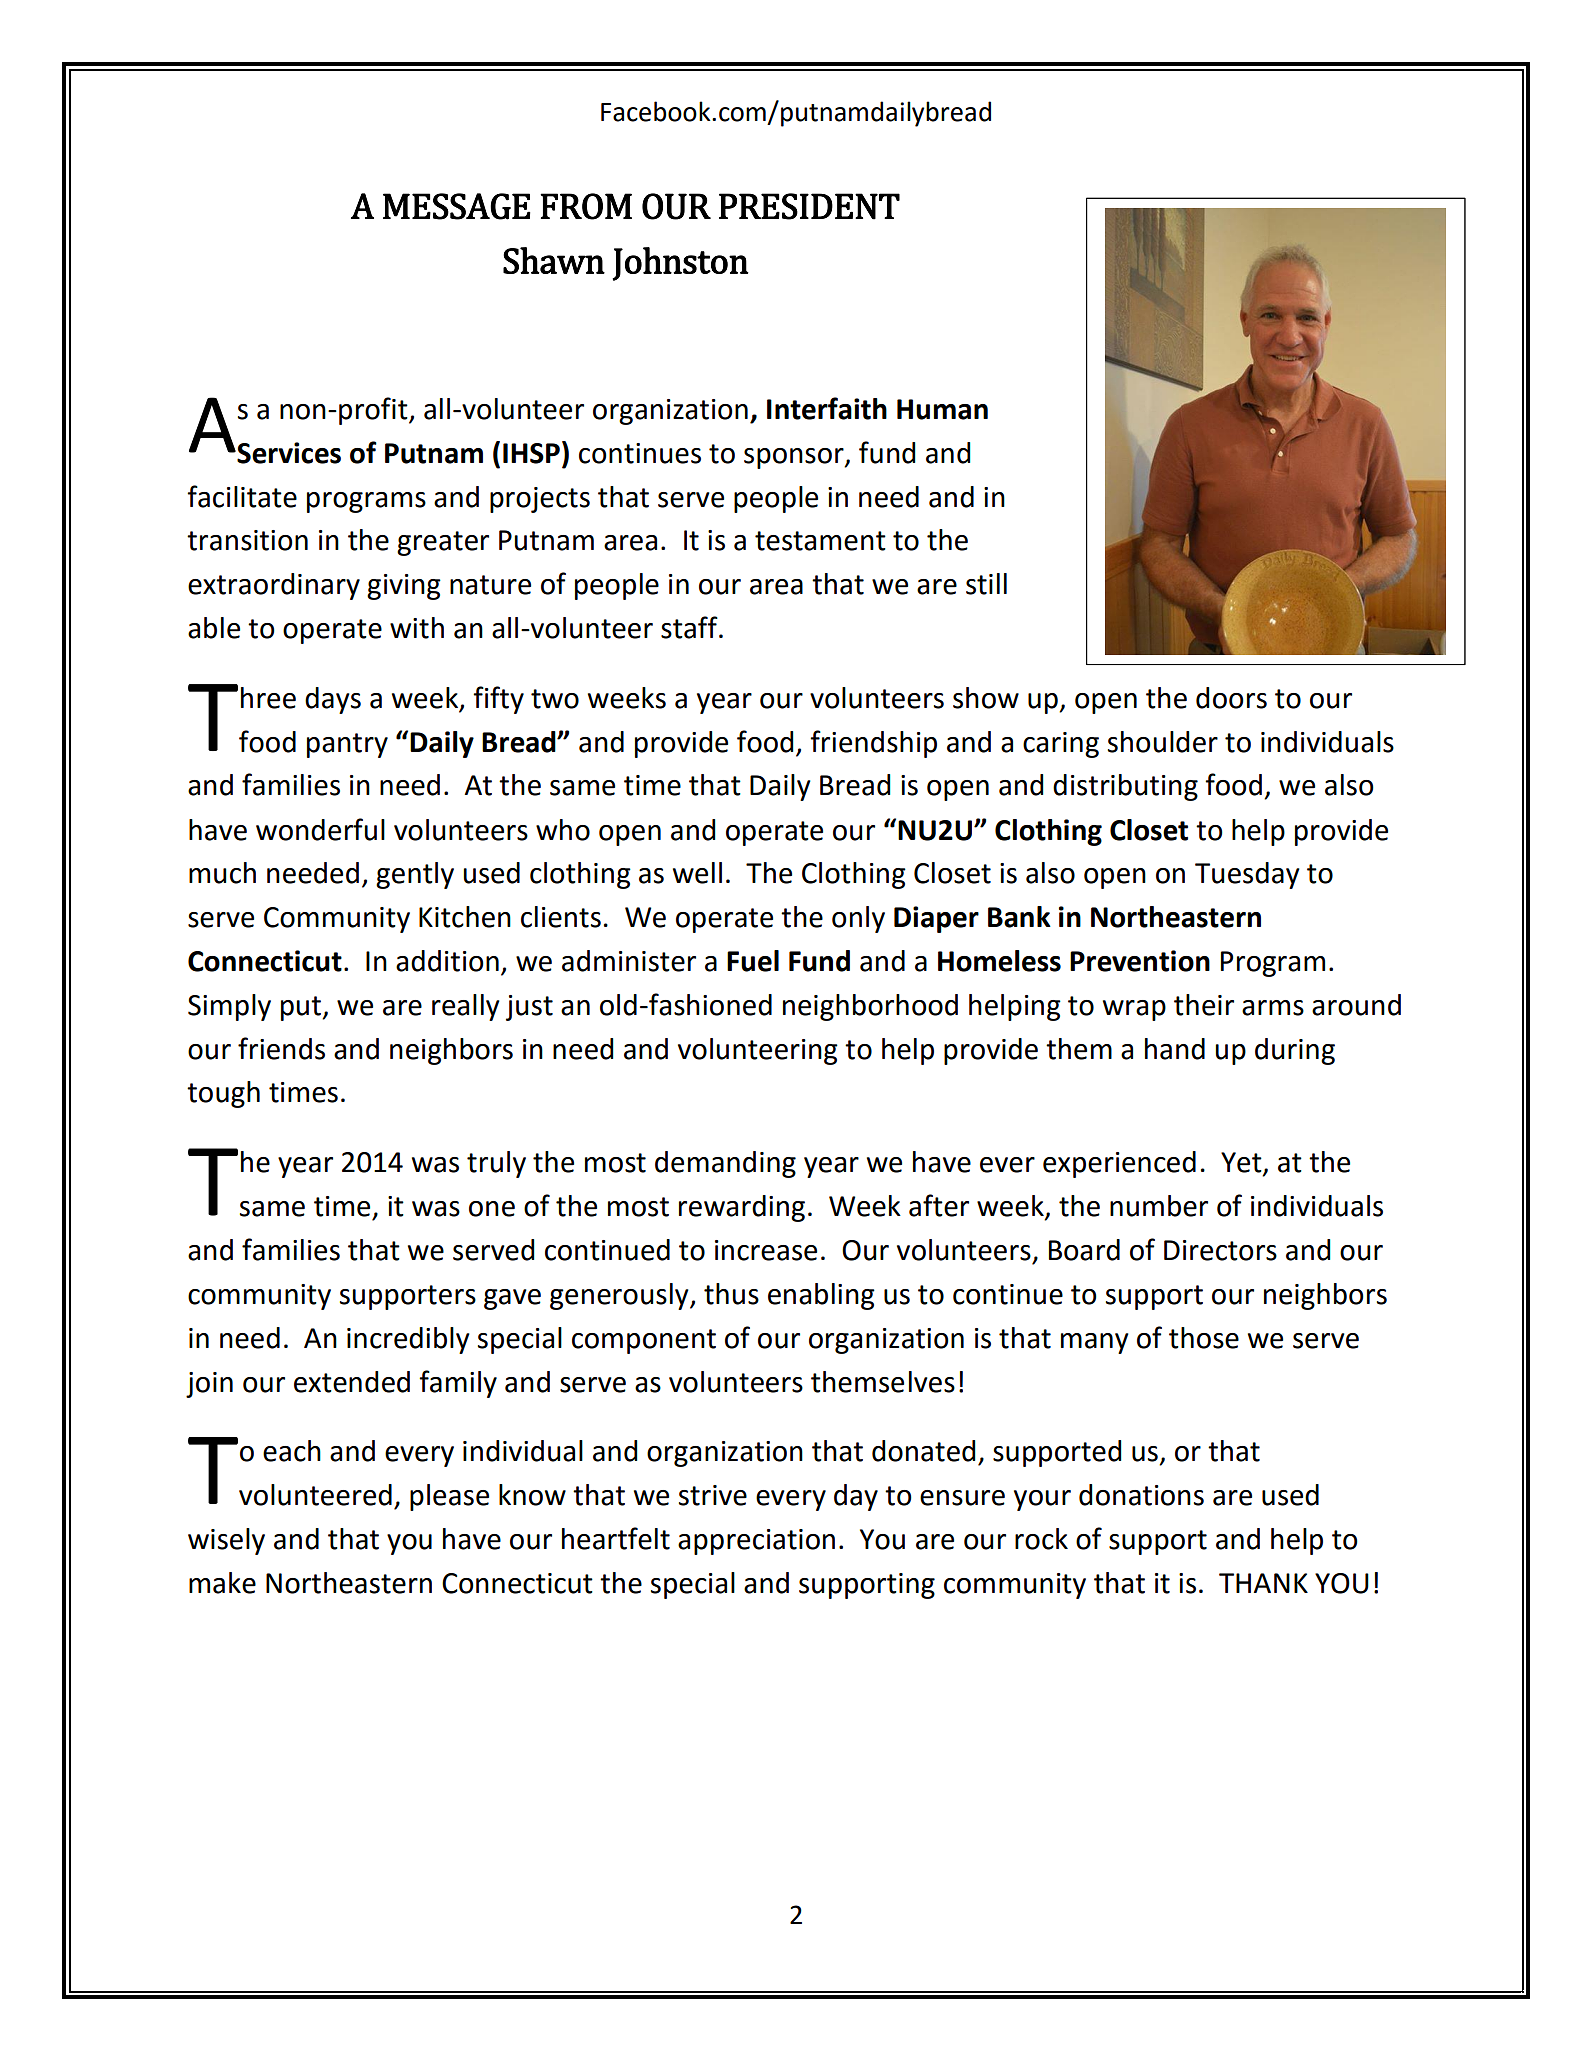 This page has height=2061, width=1592. I want to click on MESSAGE, so click(457, 206).
